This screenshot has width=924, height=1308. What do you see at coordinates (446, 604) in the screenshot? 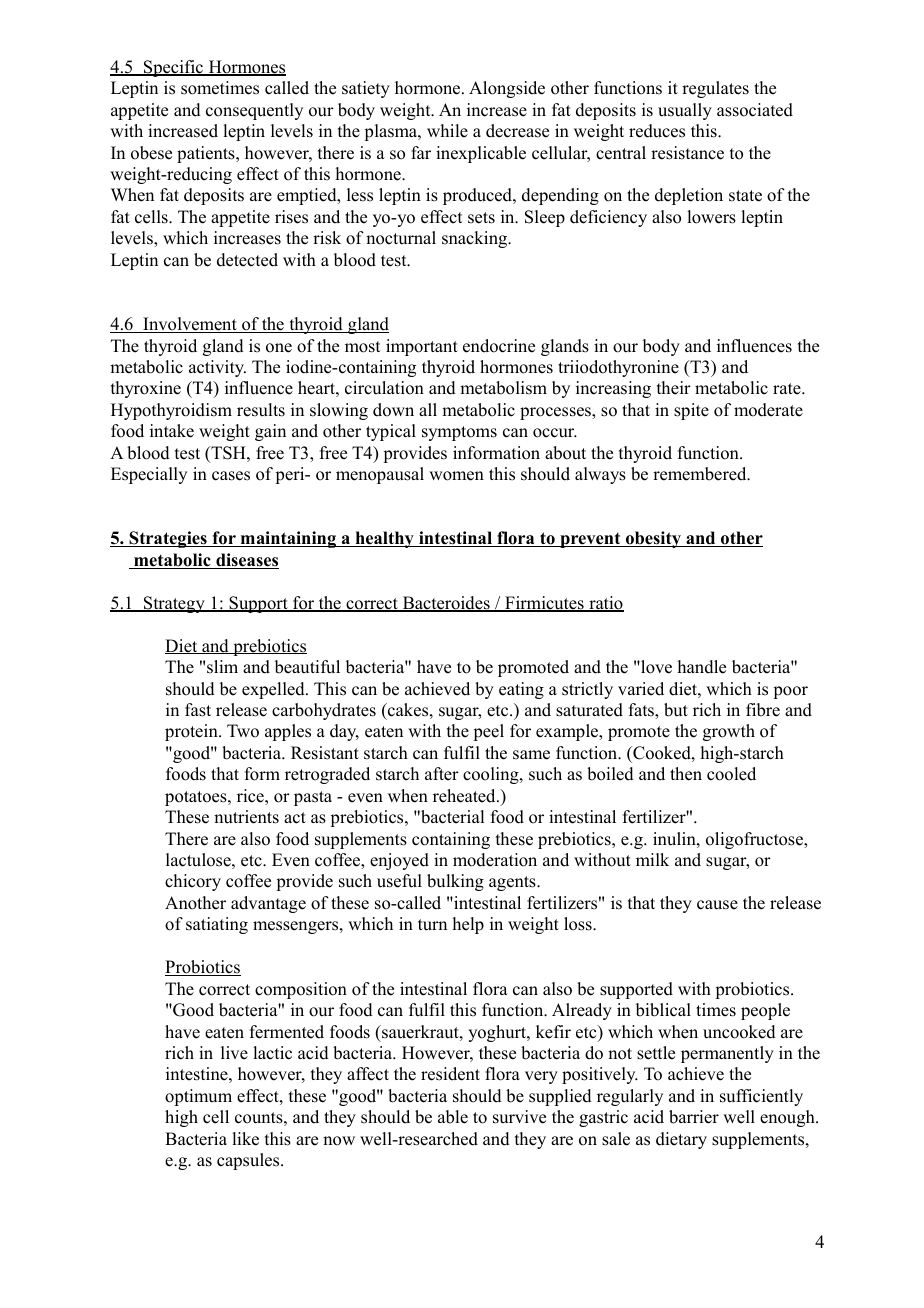
I see `Bacteroides` at bounding box center [446, 604].
